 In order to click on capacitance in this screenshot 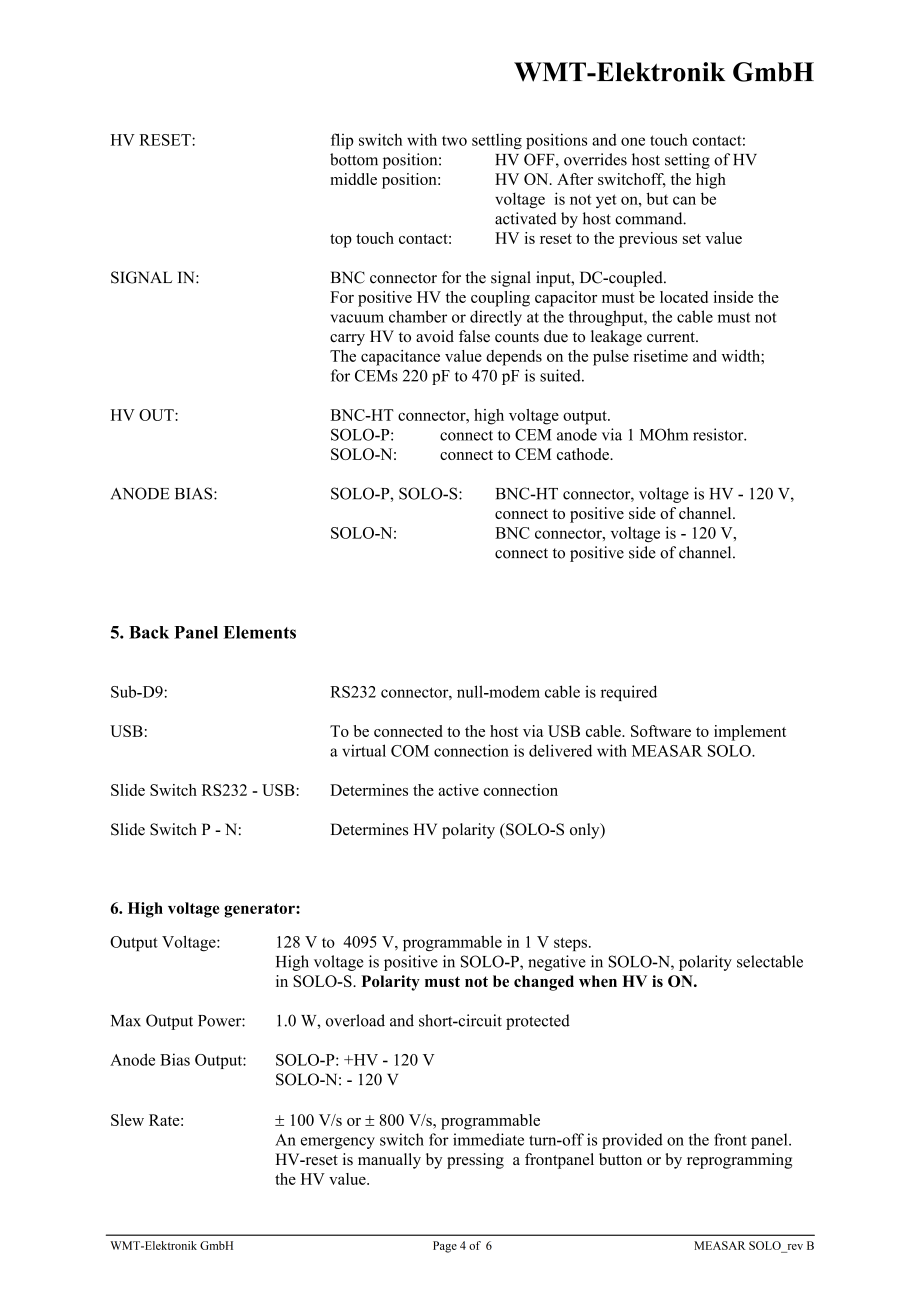, I will do `click(400, 358)`.
